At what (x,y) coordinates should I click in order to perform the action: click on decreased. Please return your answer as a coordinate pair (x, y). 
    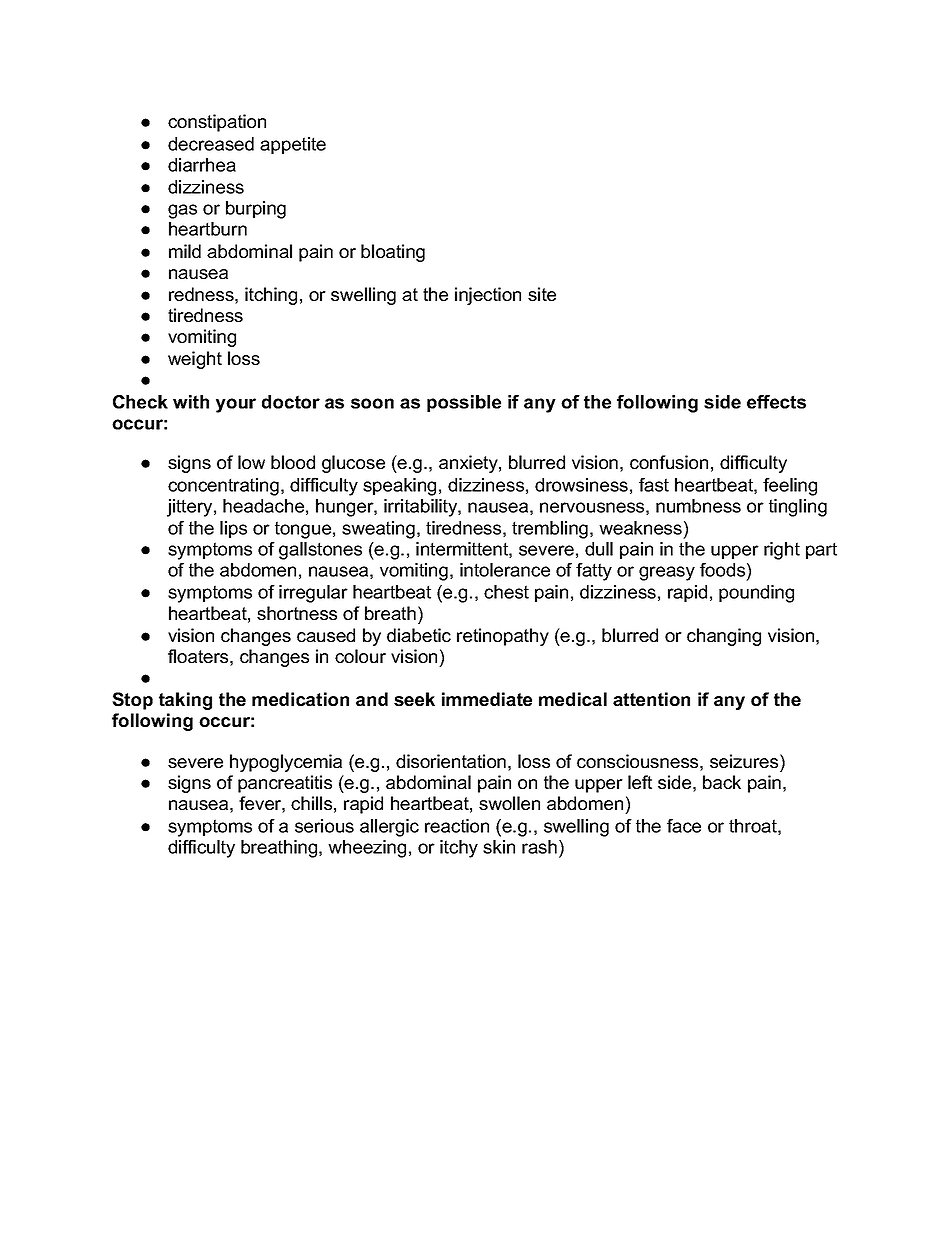
    Looking at the image, I should click on (211, 144).
